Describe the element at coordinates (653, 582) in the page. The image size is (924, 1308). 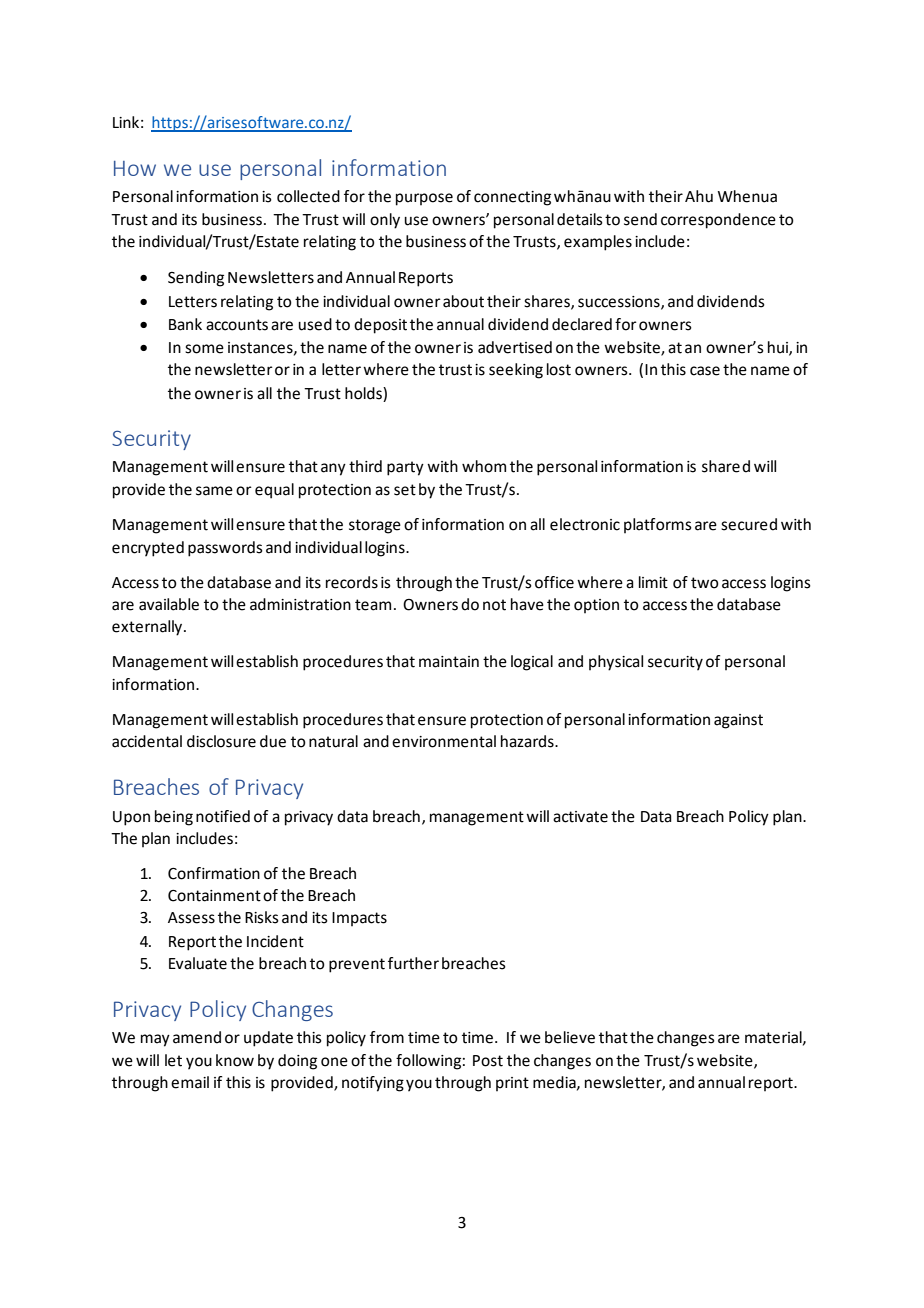
I see `limit` at that location.
